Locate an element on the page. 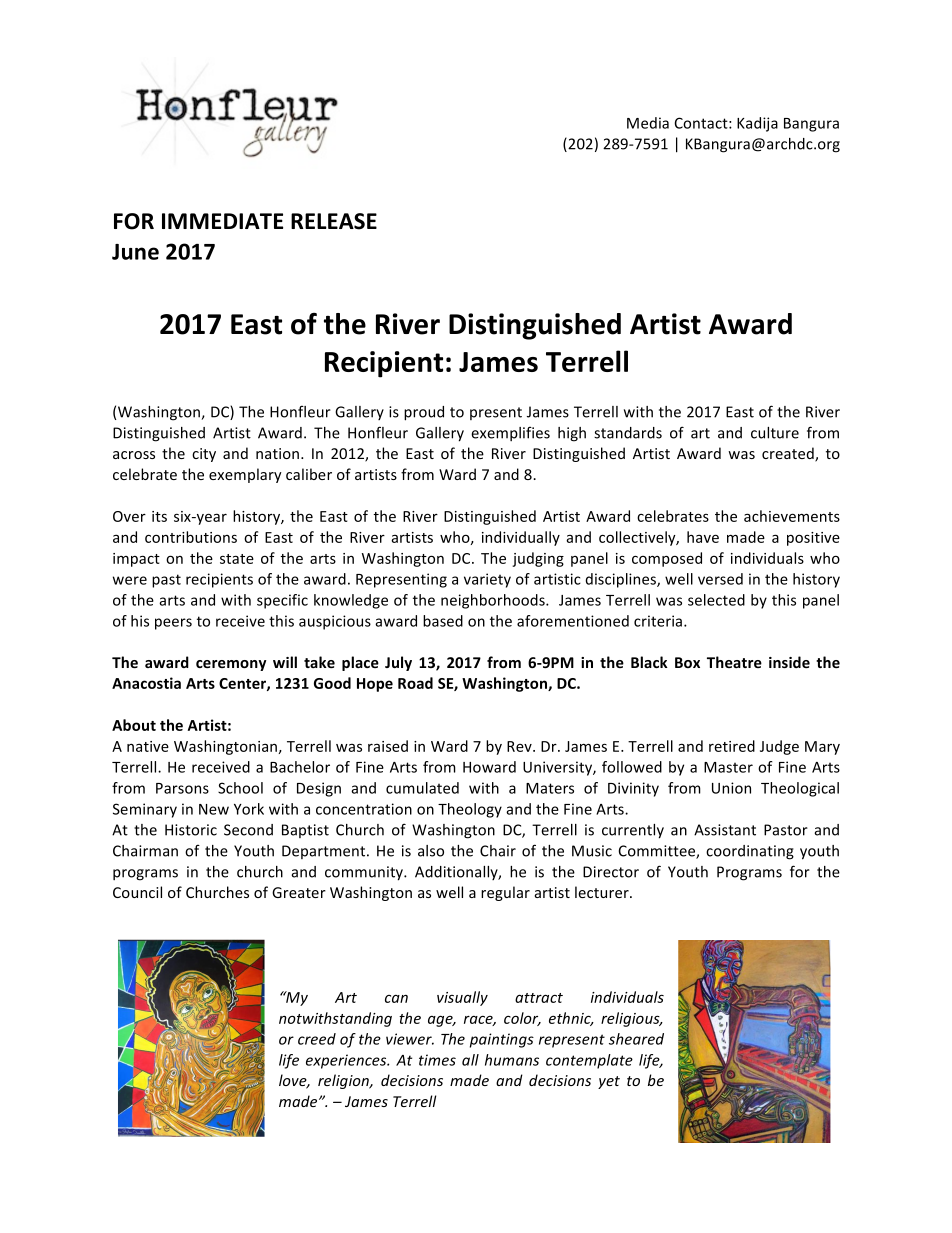 The image size is (952, 1233). June is located at coordinates (135, 252).
